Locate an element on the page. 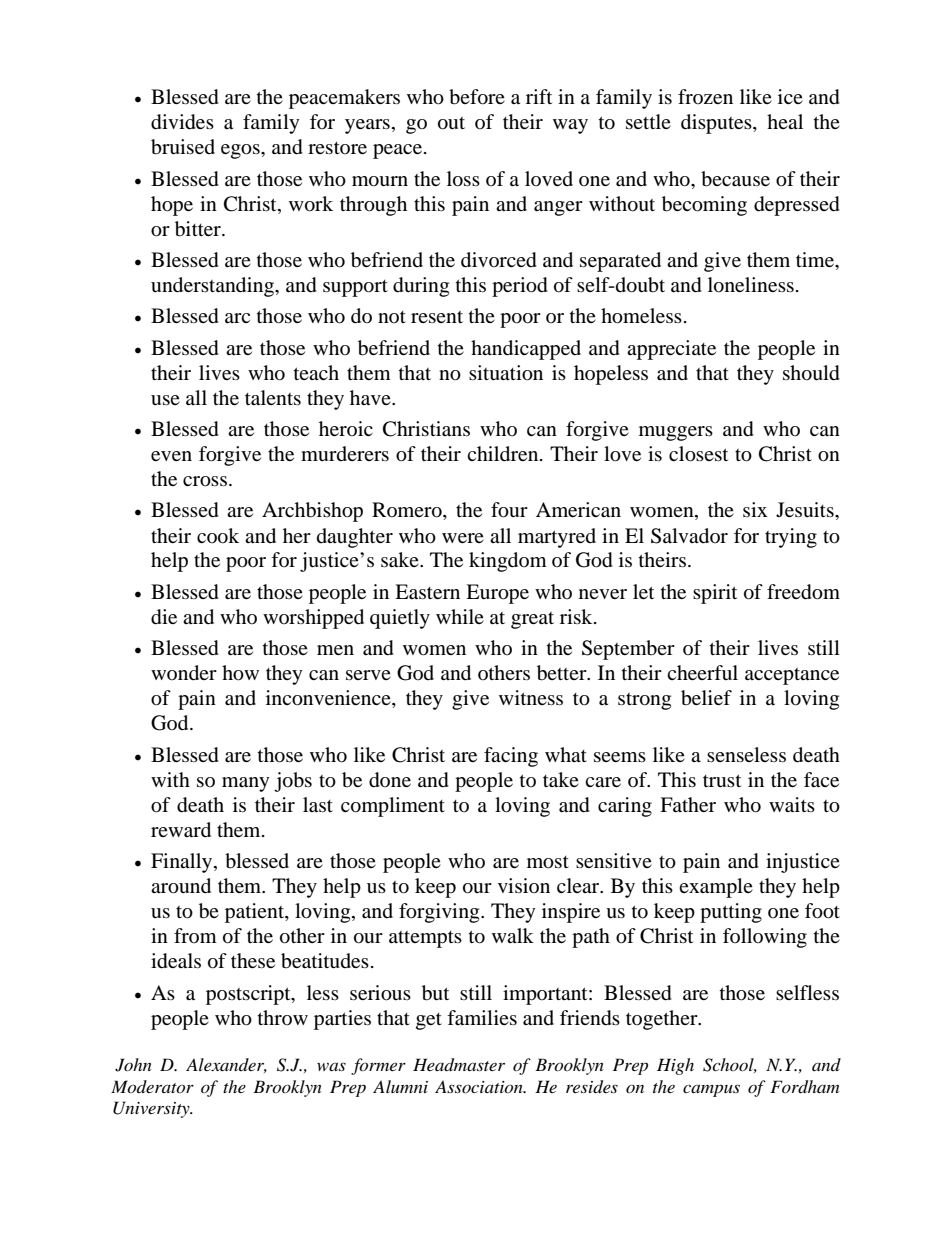 Image resolution: width=952 pixels, height=1233 pixels. divides is located at coordinates (182, 122).
